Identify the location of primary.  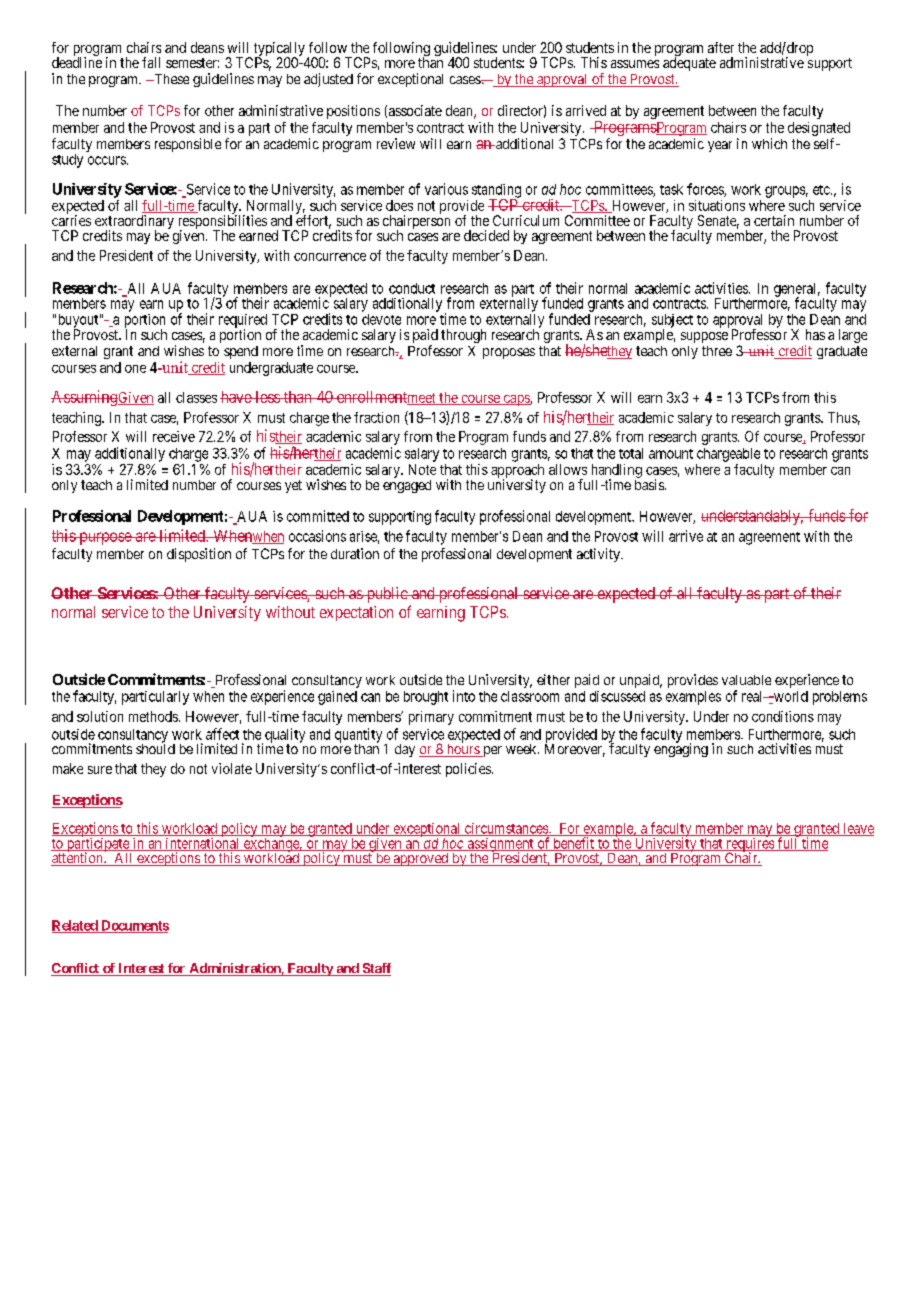
(431, 718).
